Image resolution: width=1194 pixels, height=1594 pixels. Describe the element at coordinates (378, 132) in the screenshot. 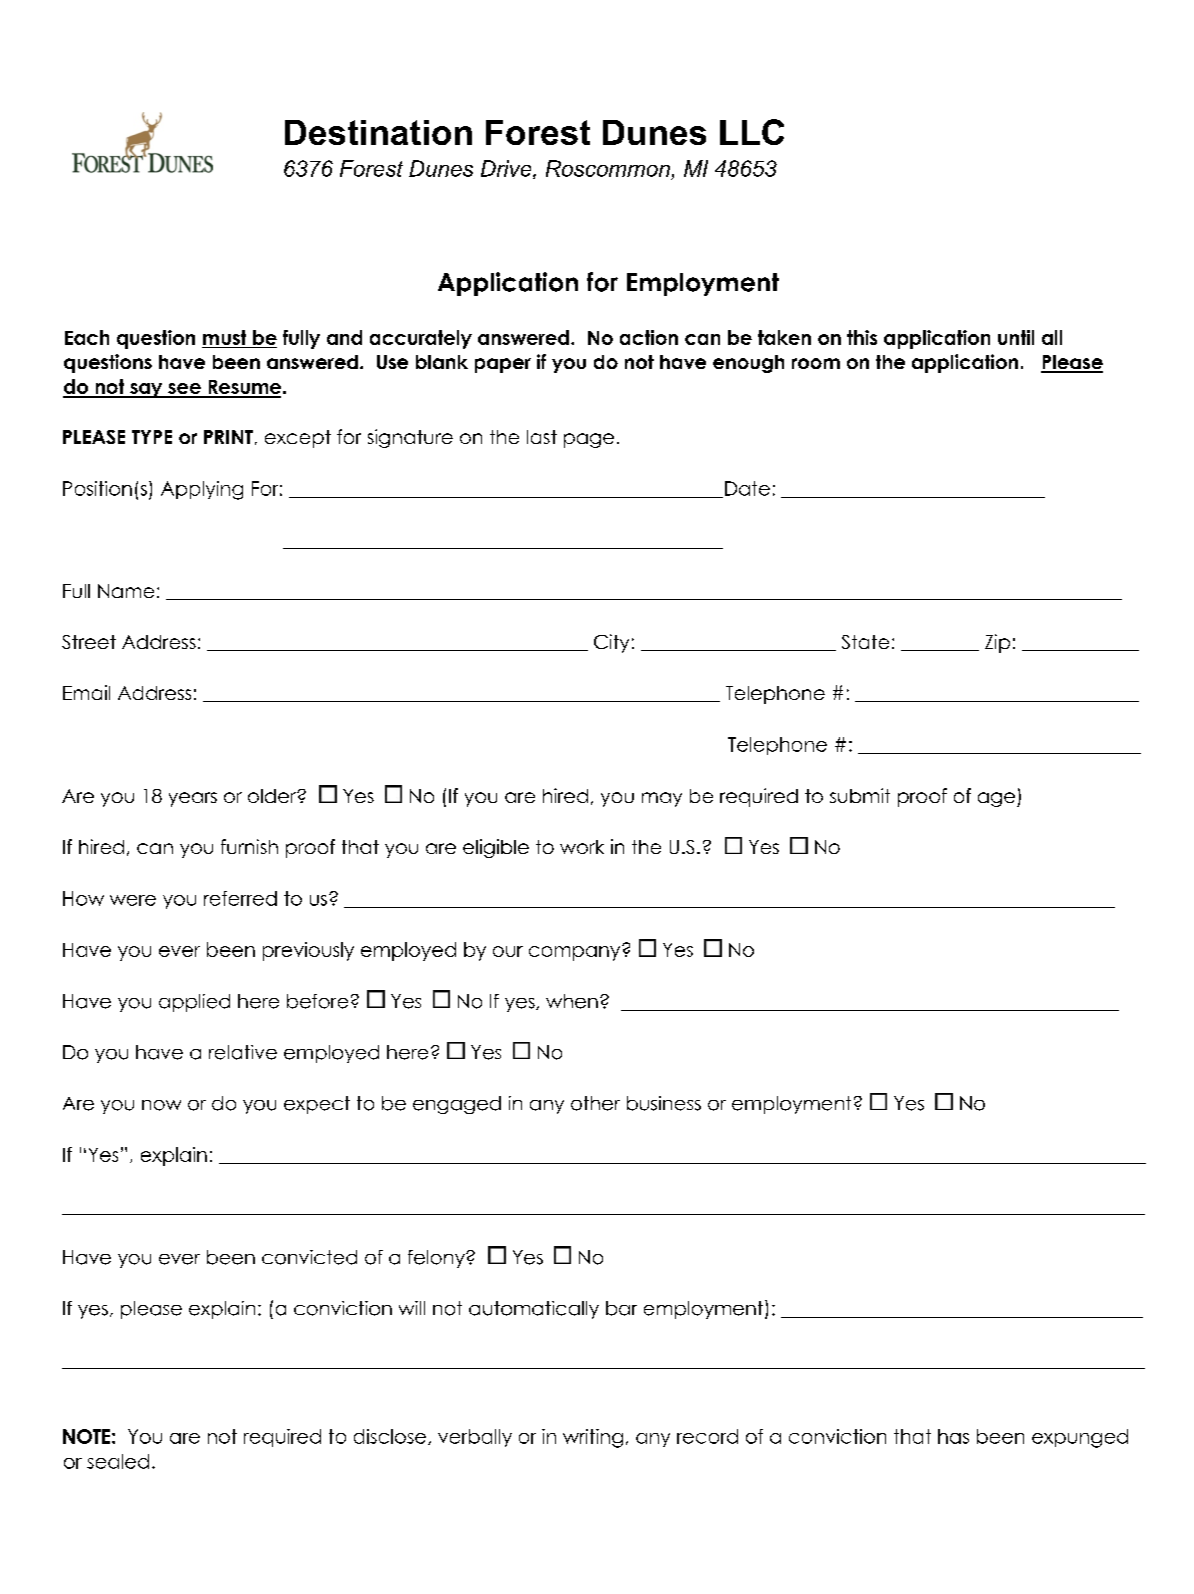

I see `Destination` at that location.
